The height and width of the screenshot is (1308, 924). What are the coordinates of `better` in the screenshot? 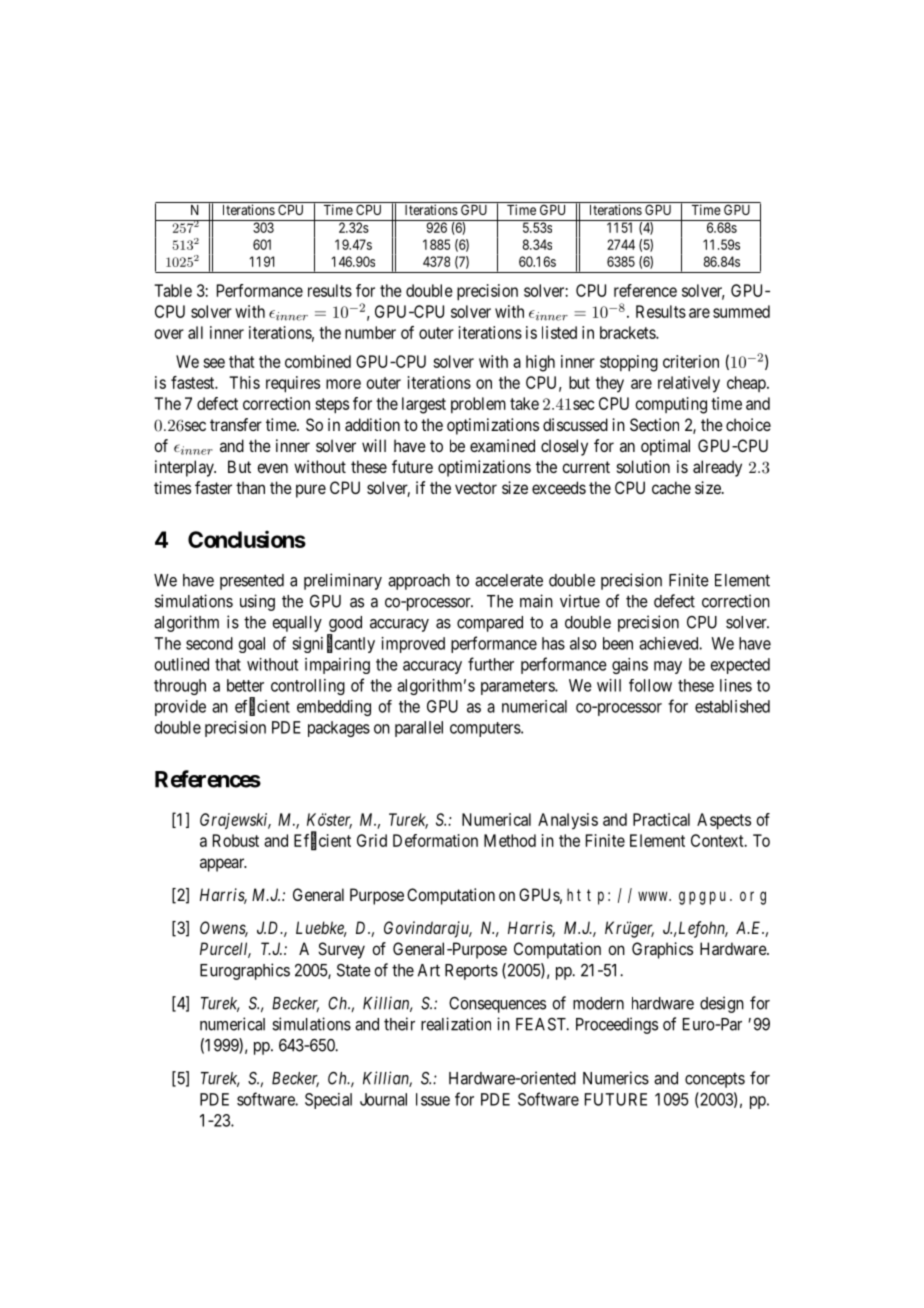 It's located at (245, 685).
